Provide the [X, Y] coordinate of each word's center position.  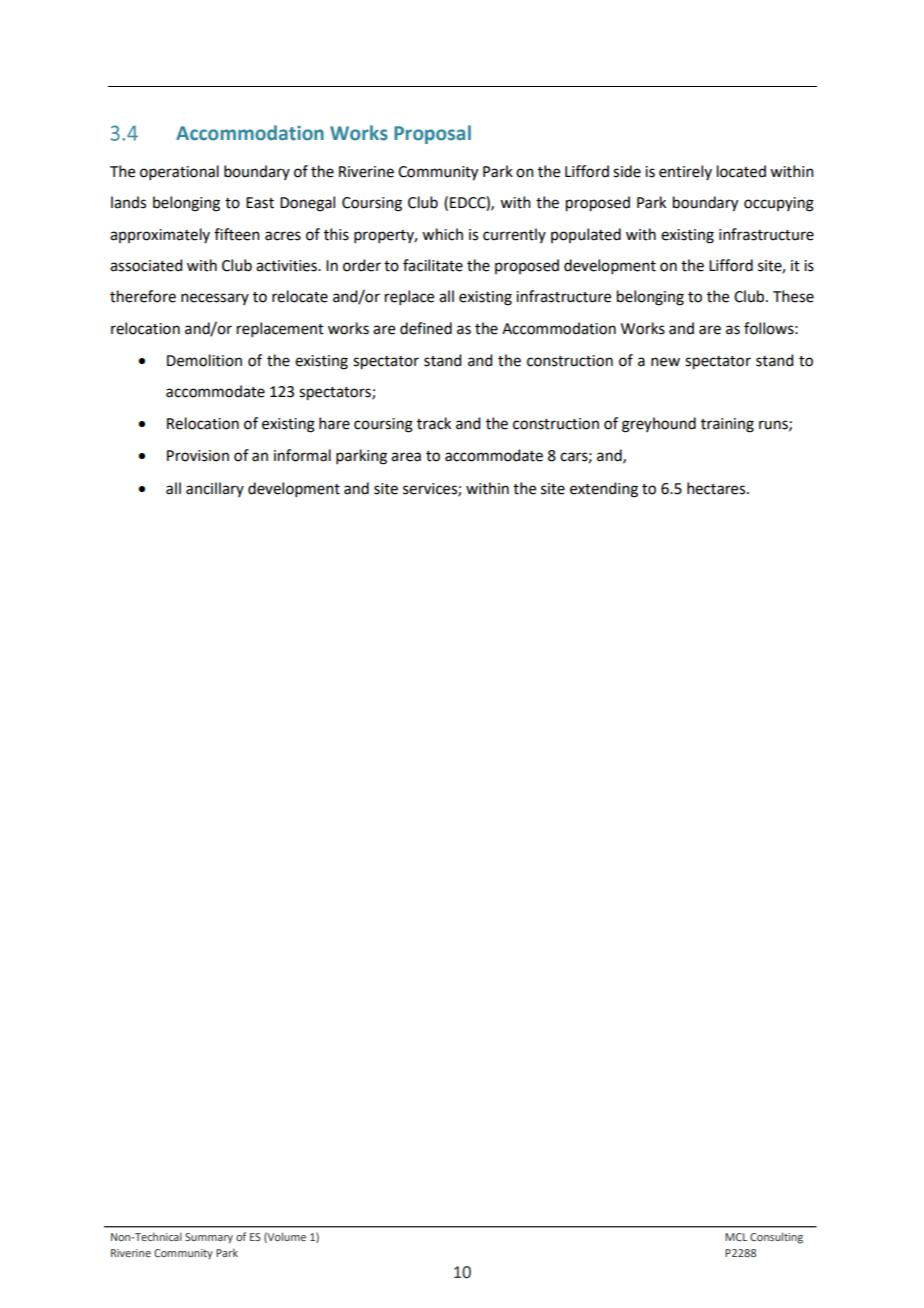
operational [179, 172]
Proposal [432, 134]
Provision [198, 456]
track [434, 423]
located [741, 171]
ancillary [215, 489]
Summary [209, 1238]
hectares [717, 488]
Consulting [776, 1238]
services [431, 489]
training [727, 425]
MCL [736, 1237]
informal [302, 455]
